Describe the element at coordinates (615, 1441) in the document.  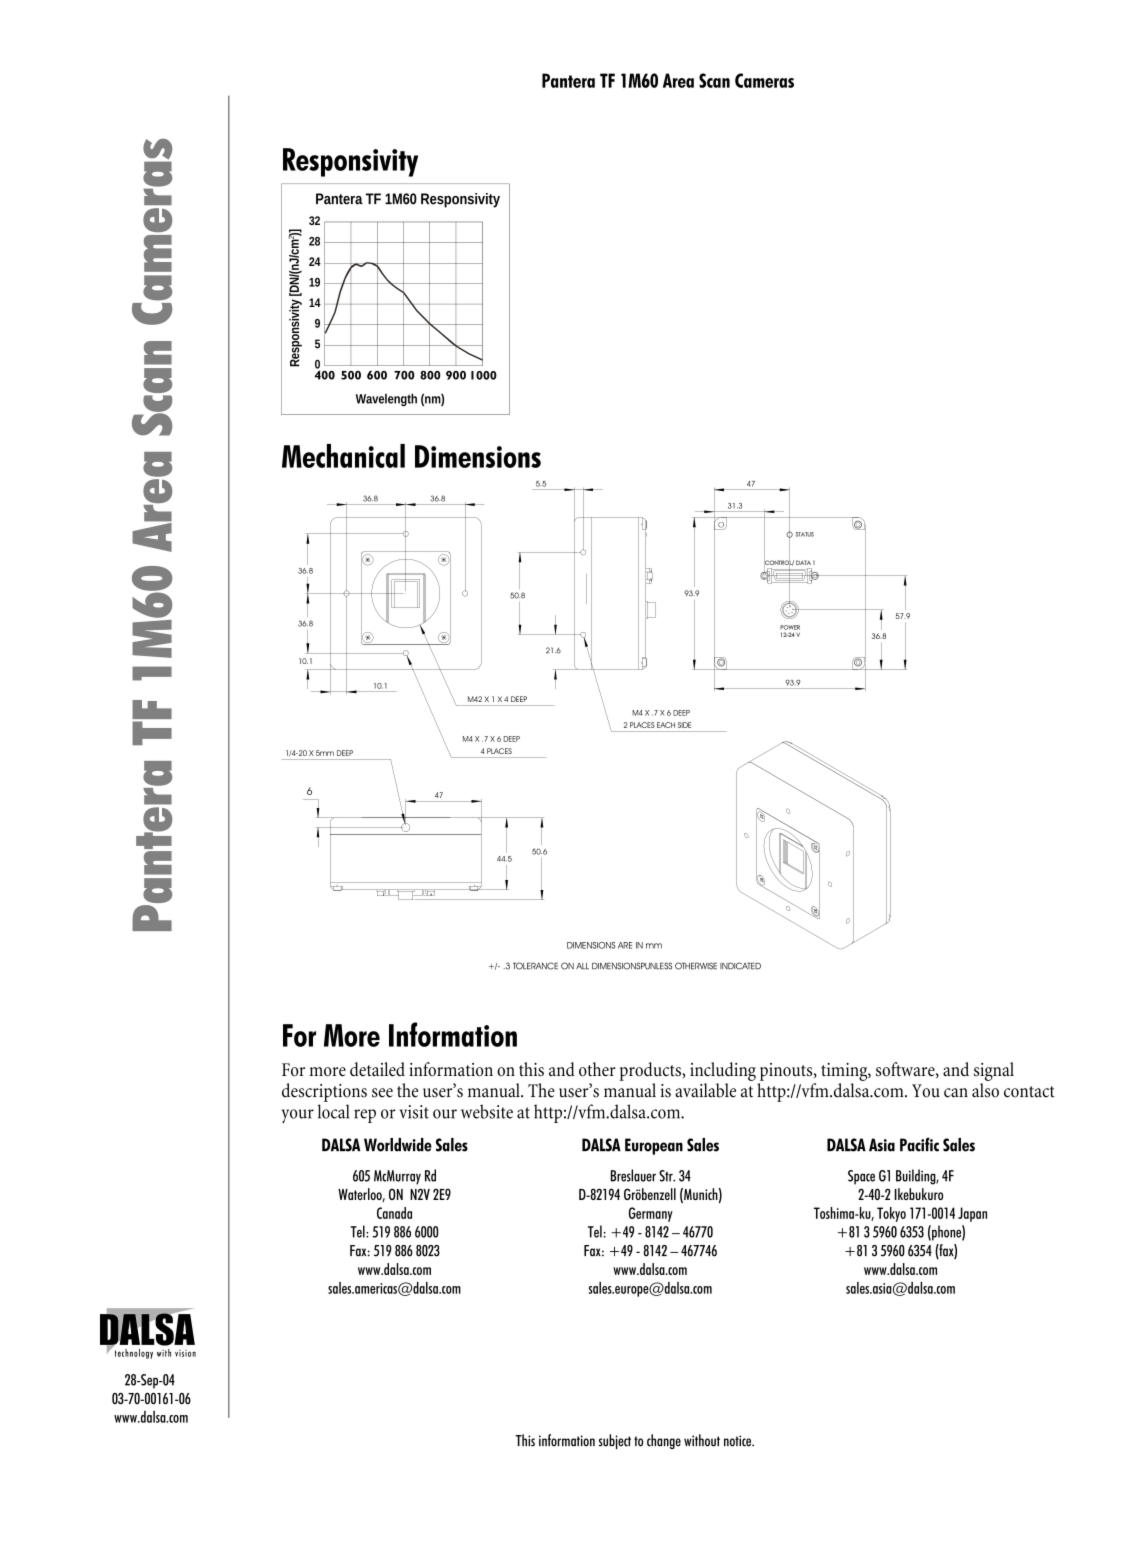
I see `subject` at that location.
